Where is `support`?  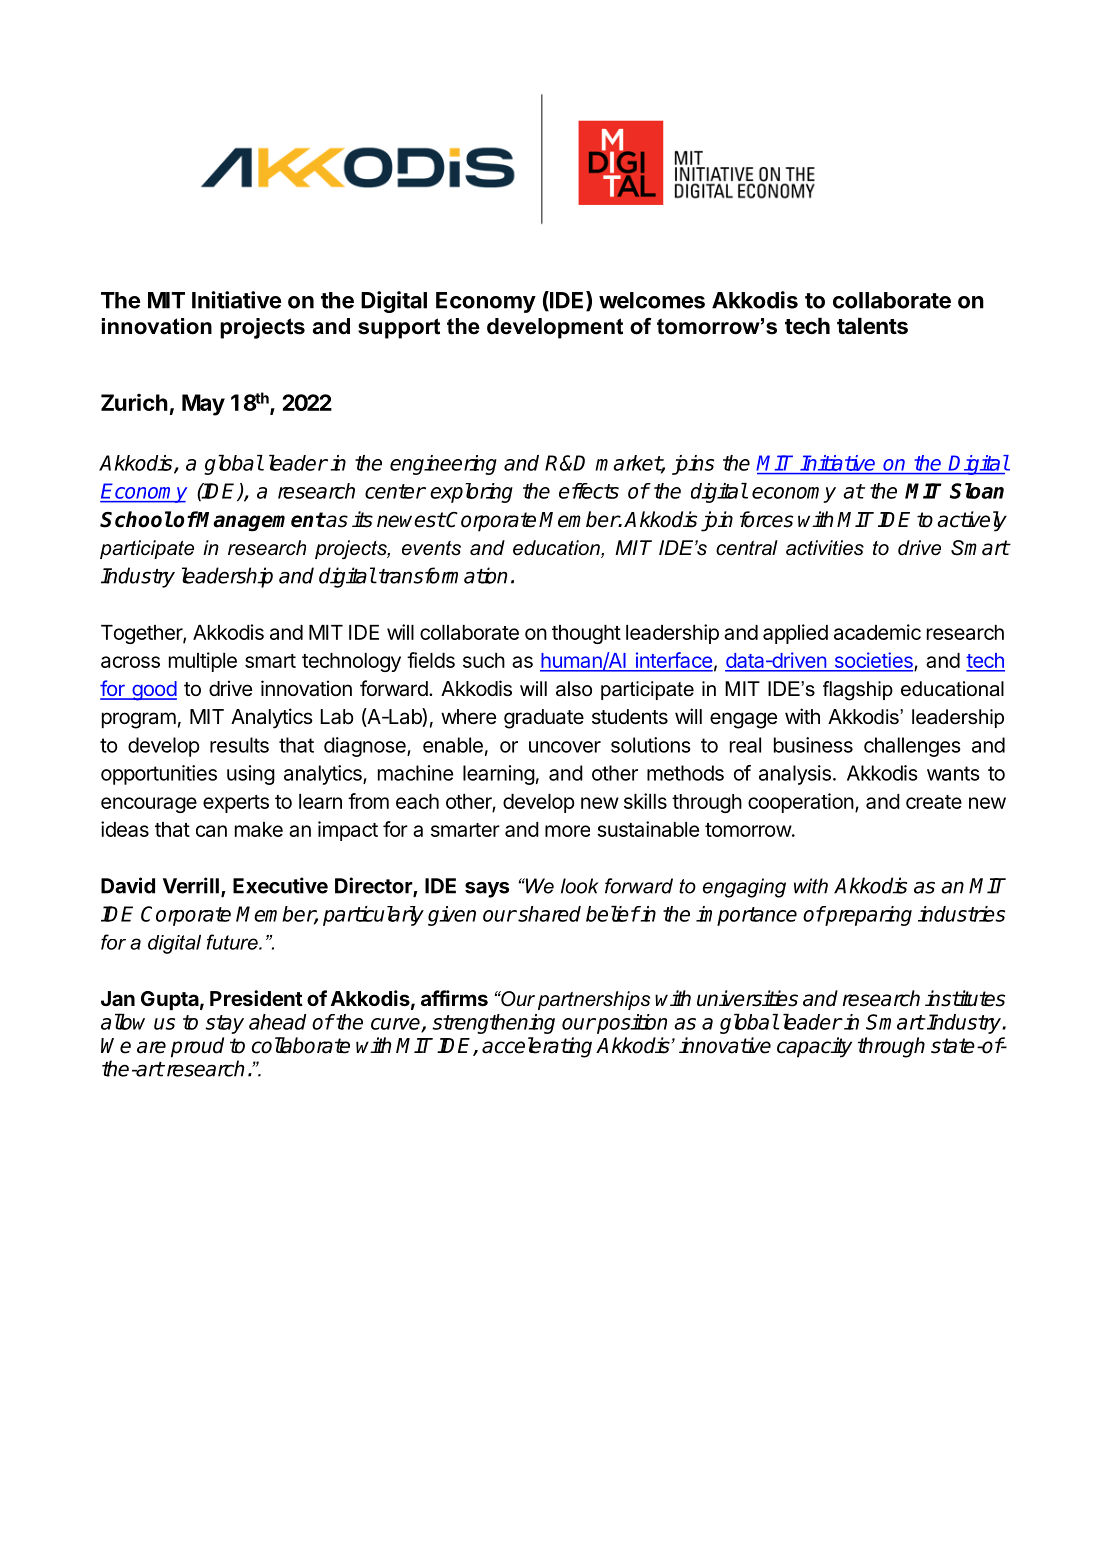
support is located at coordinates (399, 328).
